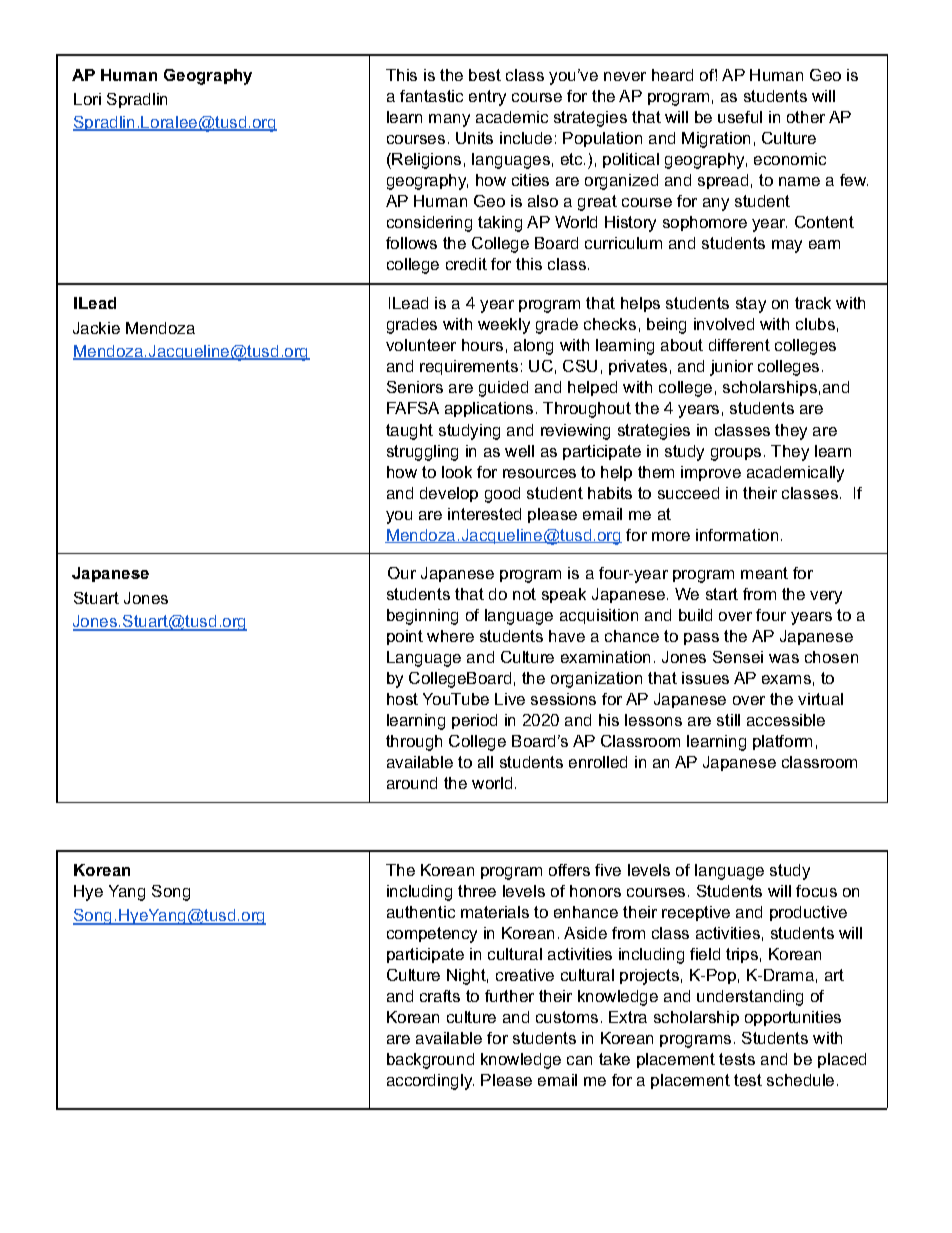 This document has width=952, height=1233. What do you see at coordinates (800, 1080) in the document?
I see `schedule` at bounding box center [800, 1080].
